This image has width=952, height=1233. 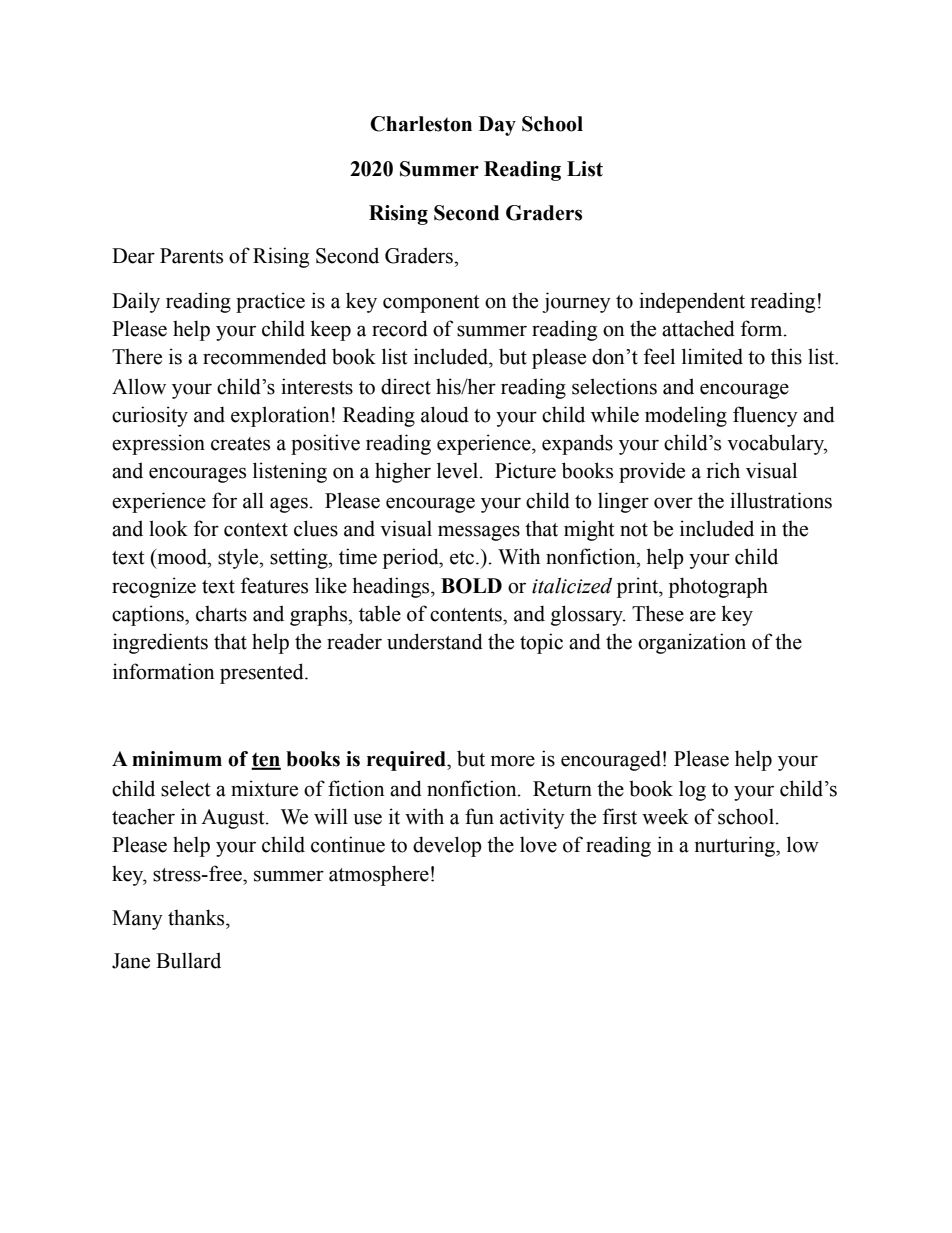 I want to click on presented, so click(x=263, y=673).
